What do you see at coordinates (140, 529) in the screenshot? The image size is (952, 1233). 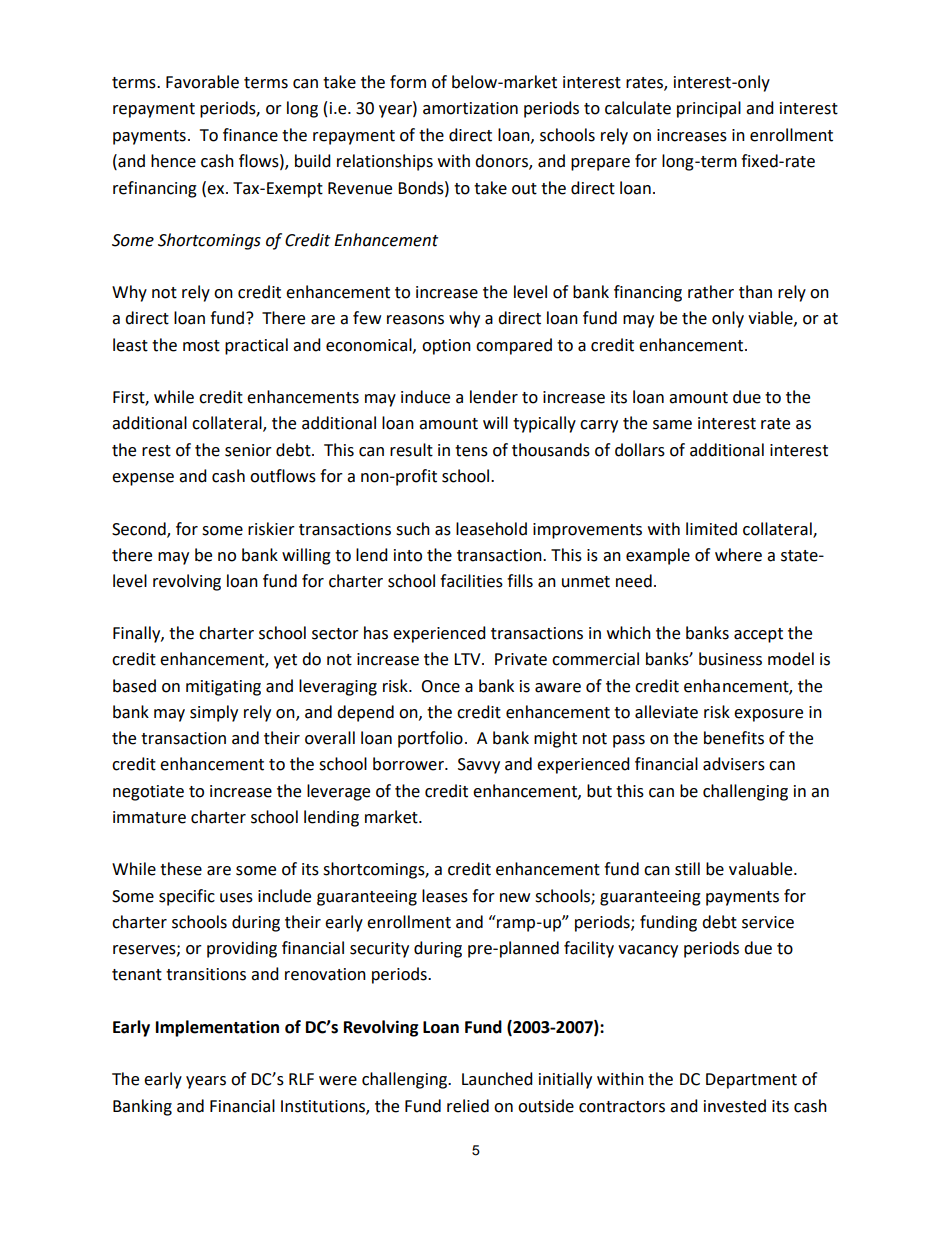 I see `Second` at bounding box center [140, 529].
